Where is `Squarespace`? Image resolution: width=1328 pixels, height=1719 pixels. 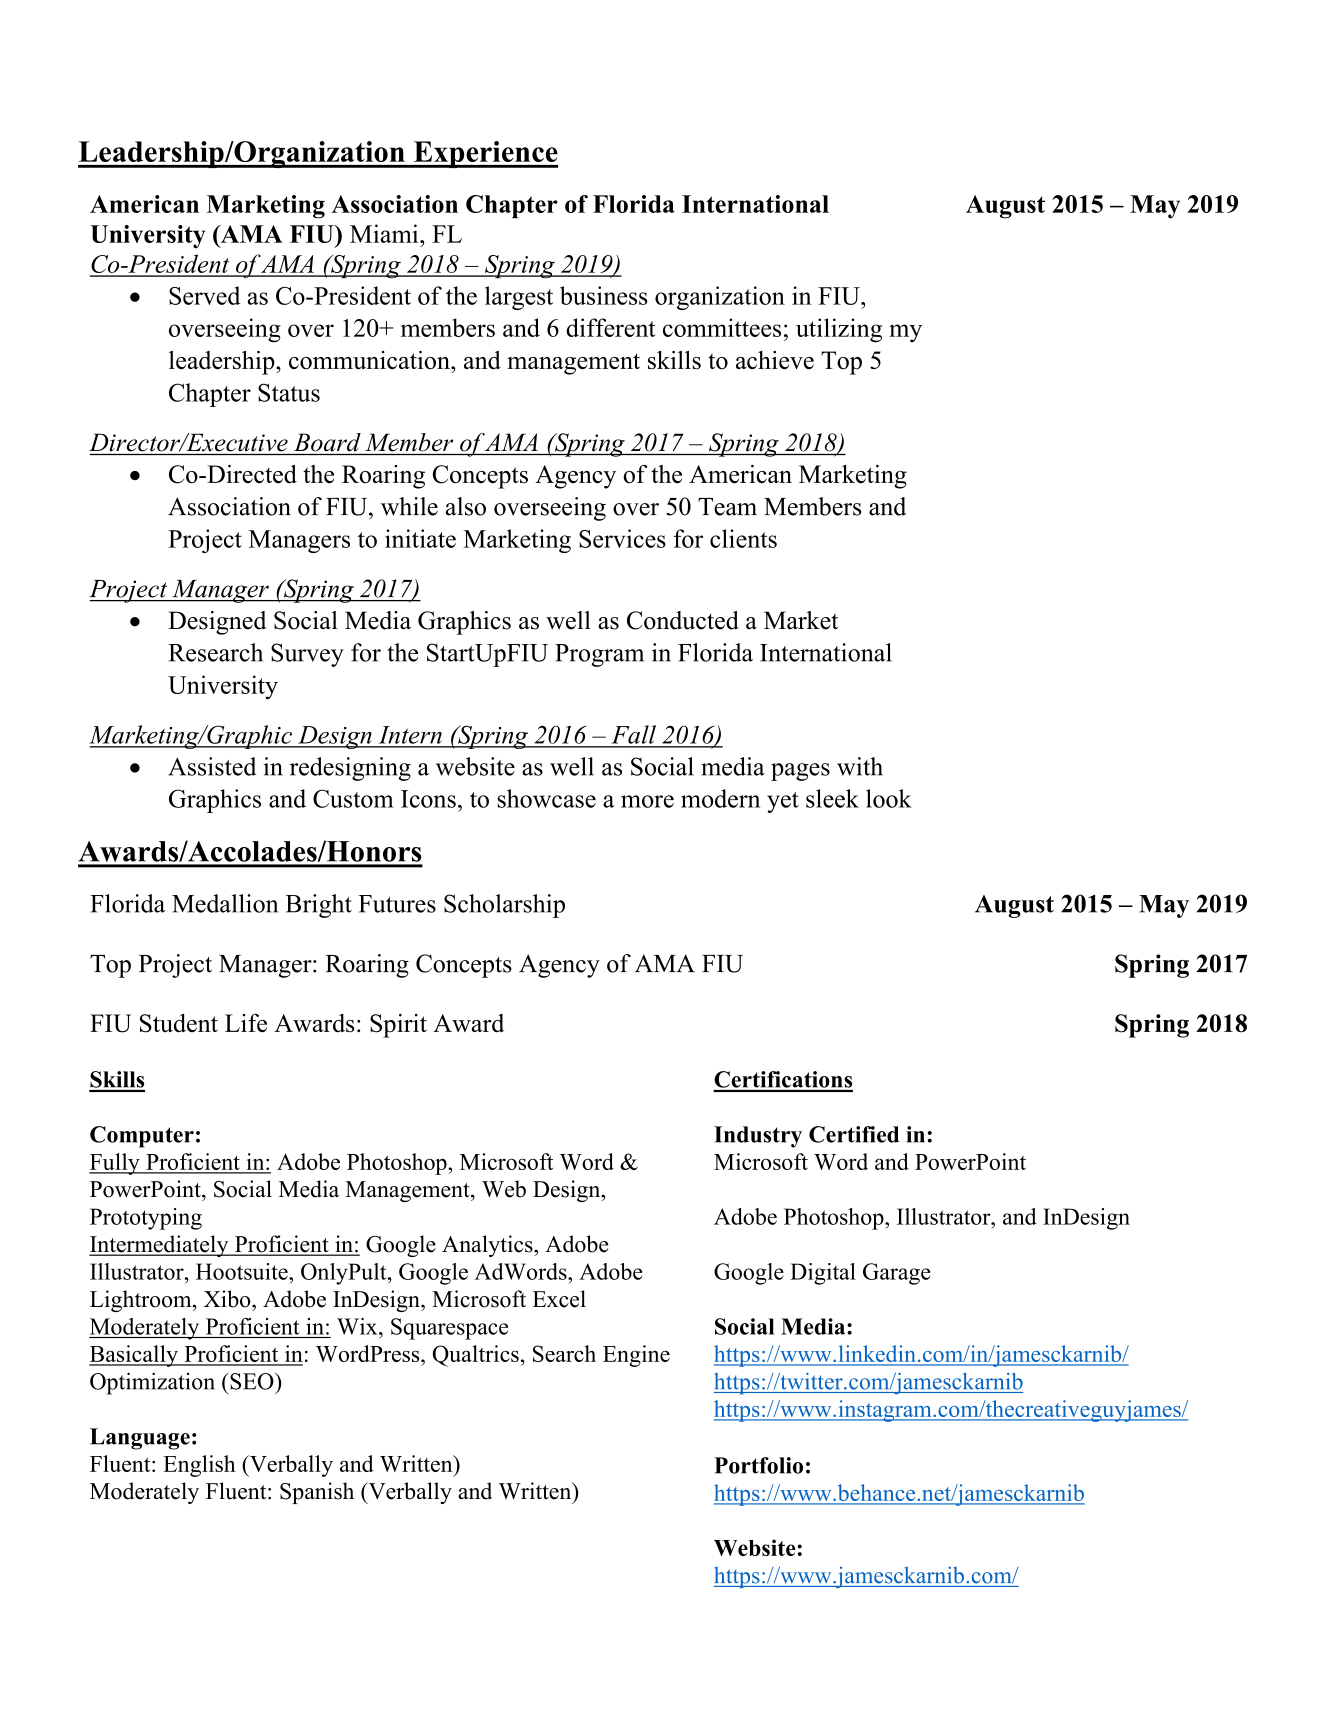 Squarespace is located at coordinates (449, 1329).
